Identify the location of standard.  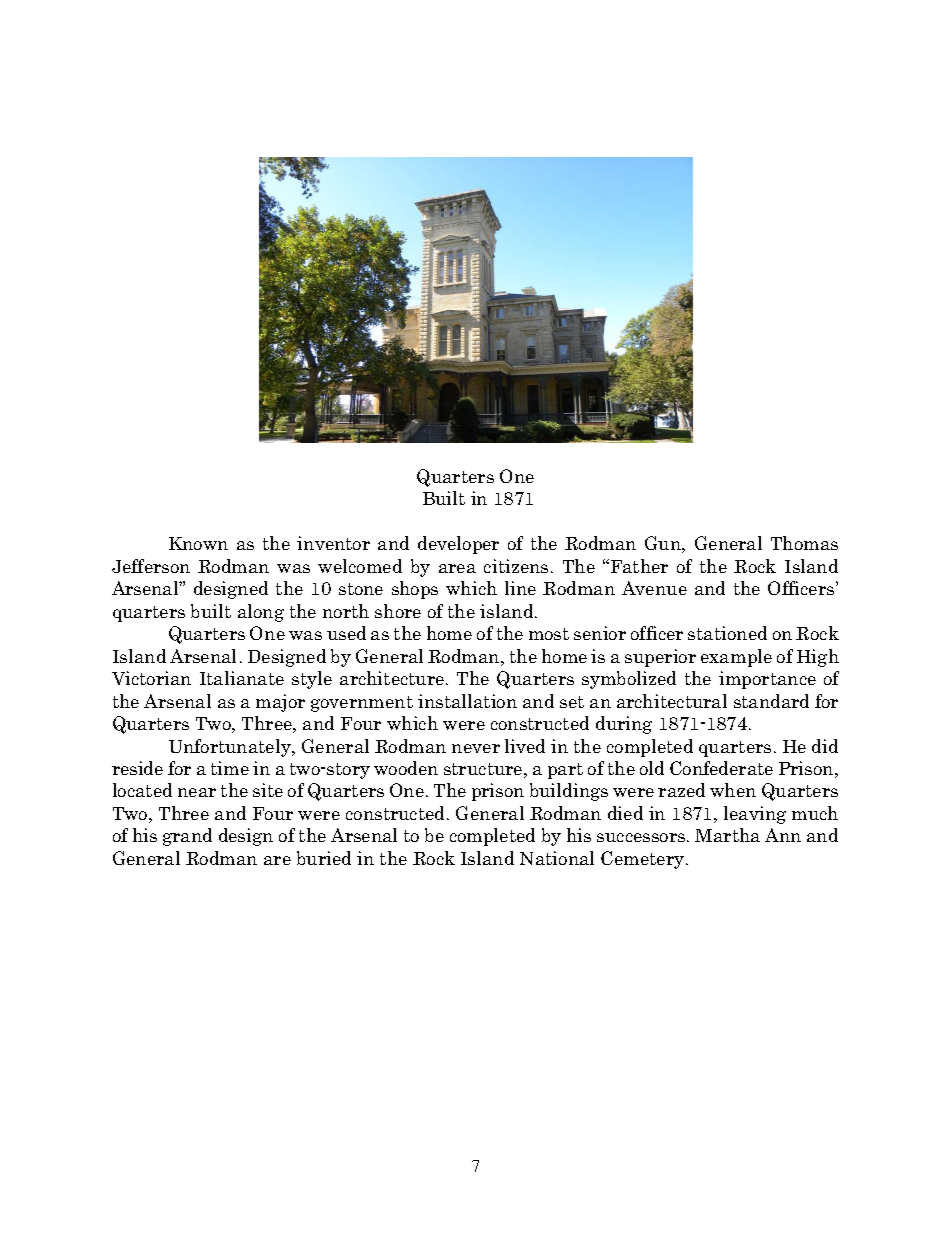
(771, 701).
